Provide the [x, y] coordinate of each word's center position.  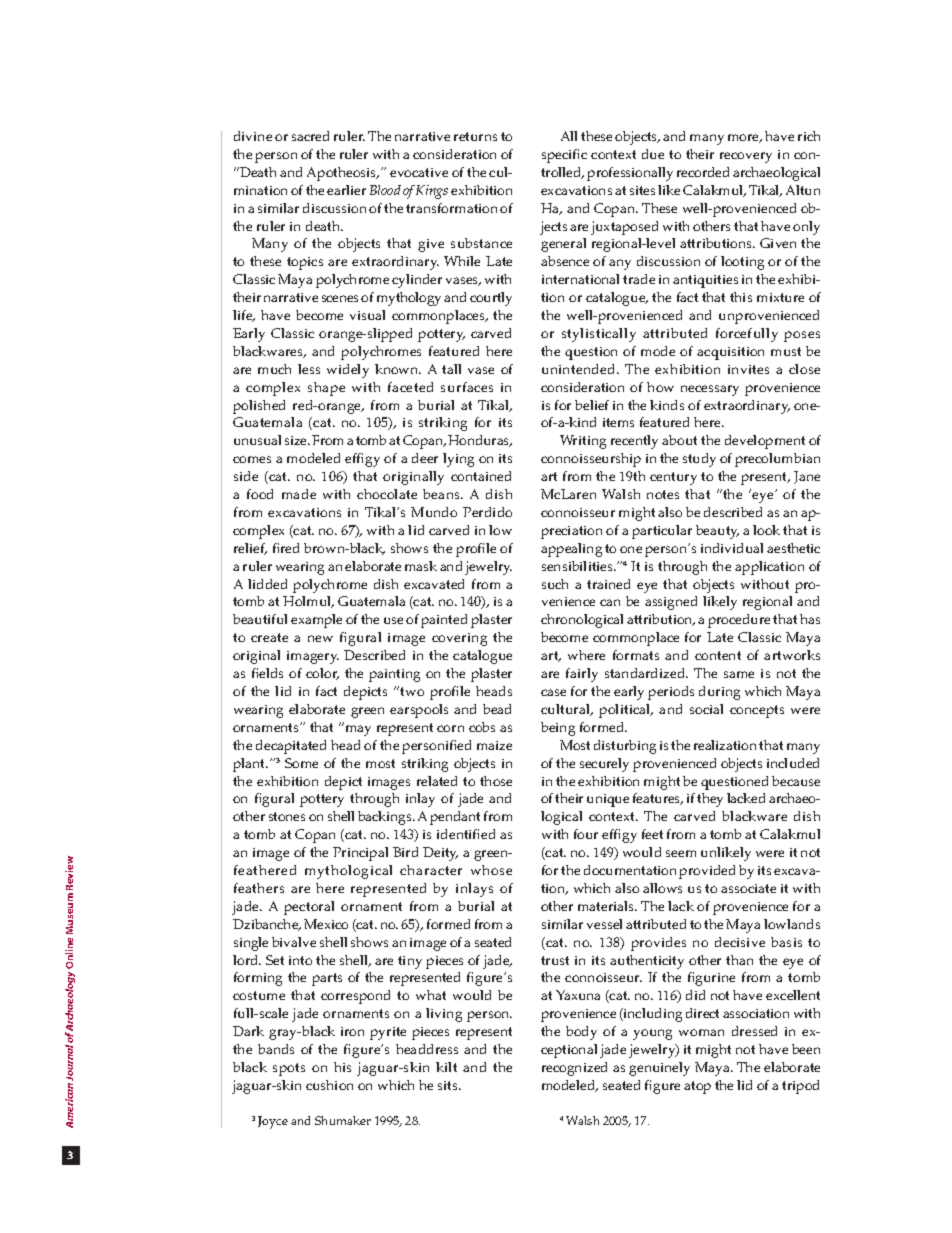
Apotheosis [343, 174]
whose [491, 870]
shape [326, 389]
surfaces [467, 387]
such [555, 584]
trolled [562, 173]
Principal [360, 854]
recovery [746, 157]
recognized [574, 1069]
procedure [739, 621]
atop [697, 1087]
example [316, 621]
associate [748, 888]
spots [289, 1069]
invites [748, 369]
